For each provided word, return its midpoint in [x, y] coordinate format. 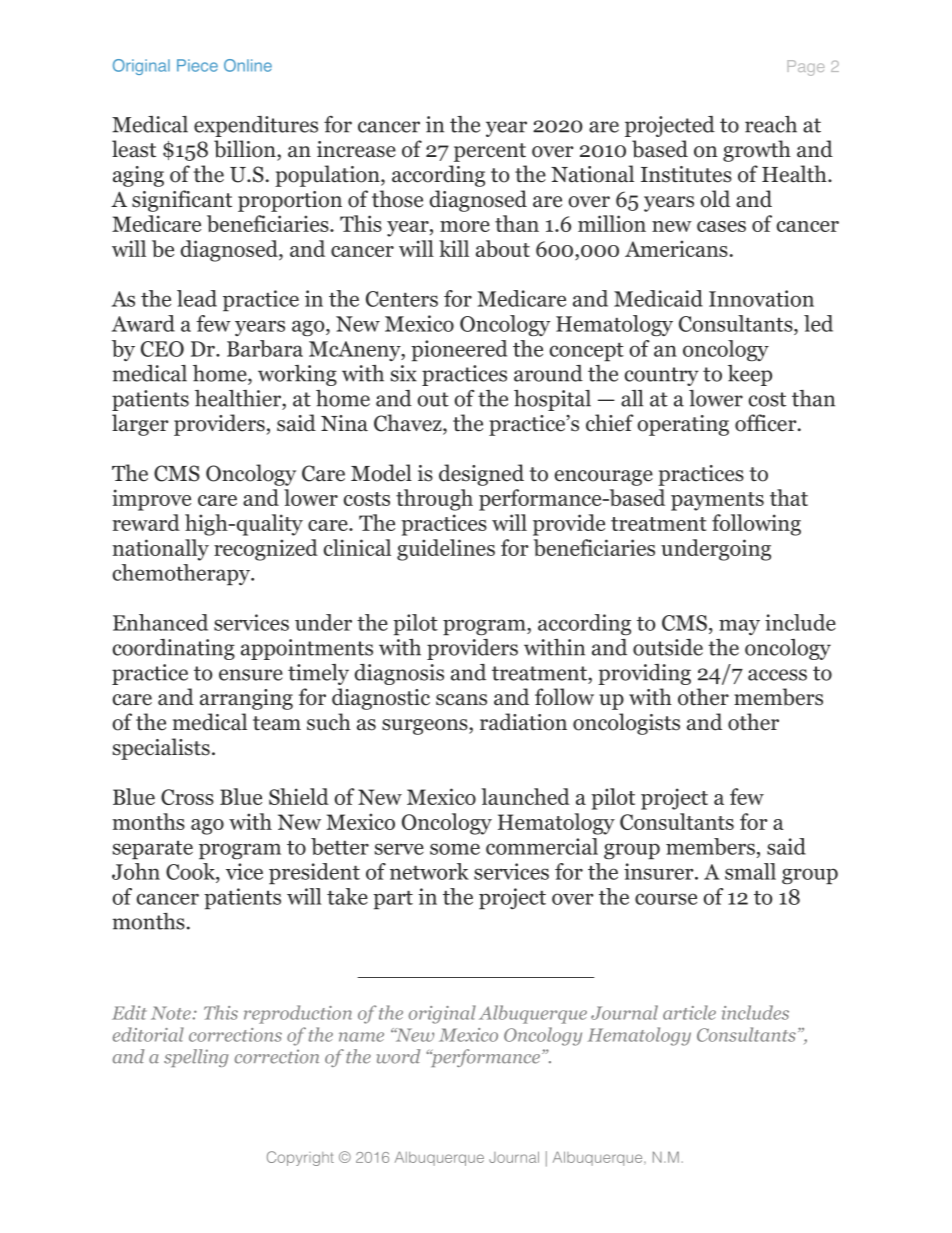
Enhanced [160, 622]
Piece [197, 65]
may [739, 627]
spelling [196, 1058]
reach [771, 124]
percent [490, 152]
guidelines [446, 550]
